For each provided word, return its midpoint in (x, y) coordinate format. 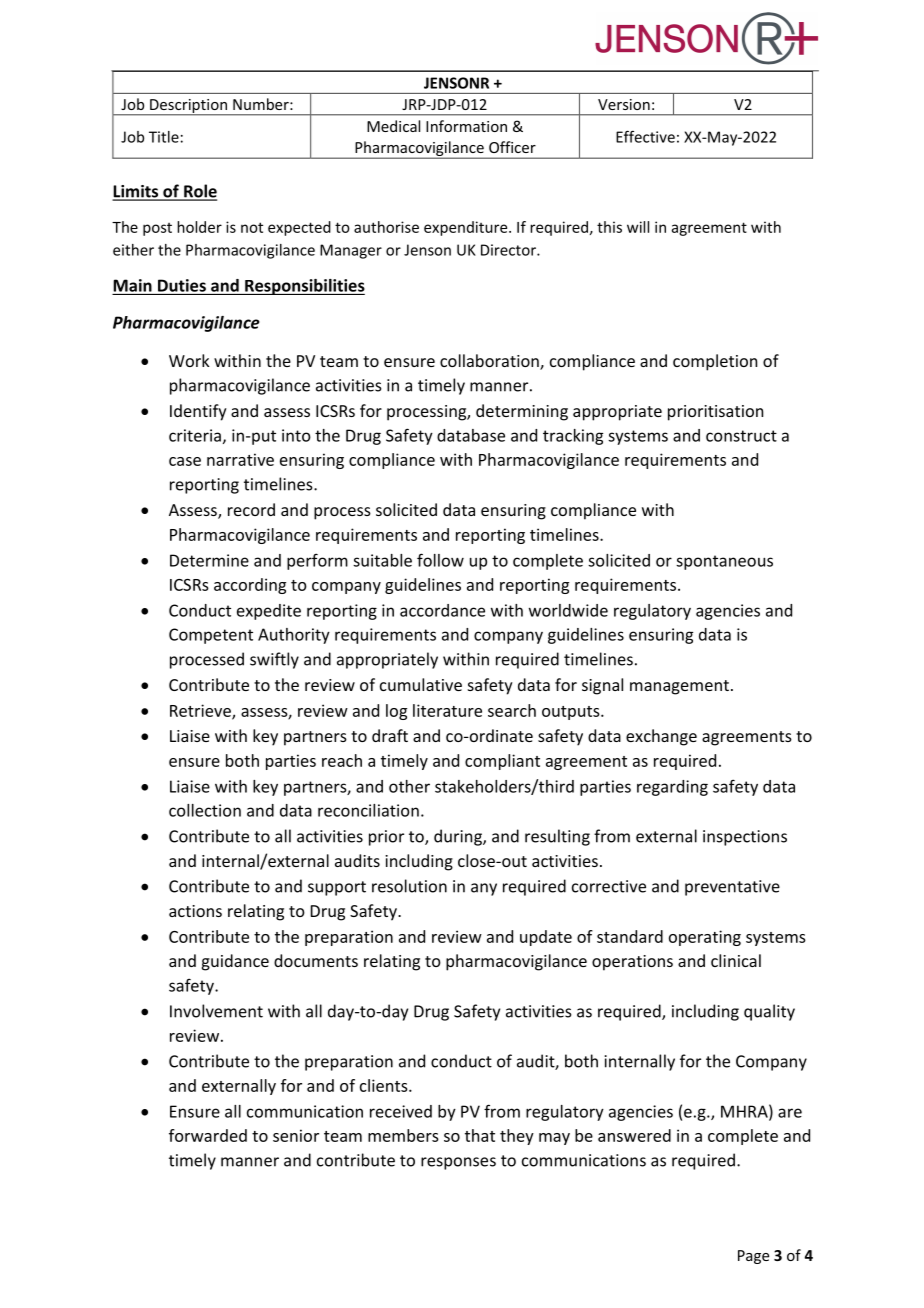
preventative (732, 888)
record (251, 509)
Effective (645, 136)
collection (205, 810)
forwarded (208, 1135)
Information (466, 126)
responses (458, 1163)
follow (440, 560)
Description (188, 107)
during (459, 837)
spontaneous (724, 562)
